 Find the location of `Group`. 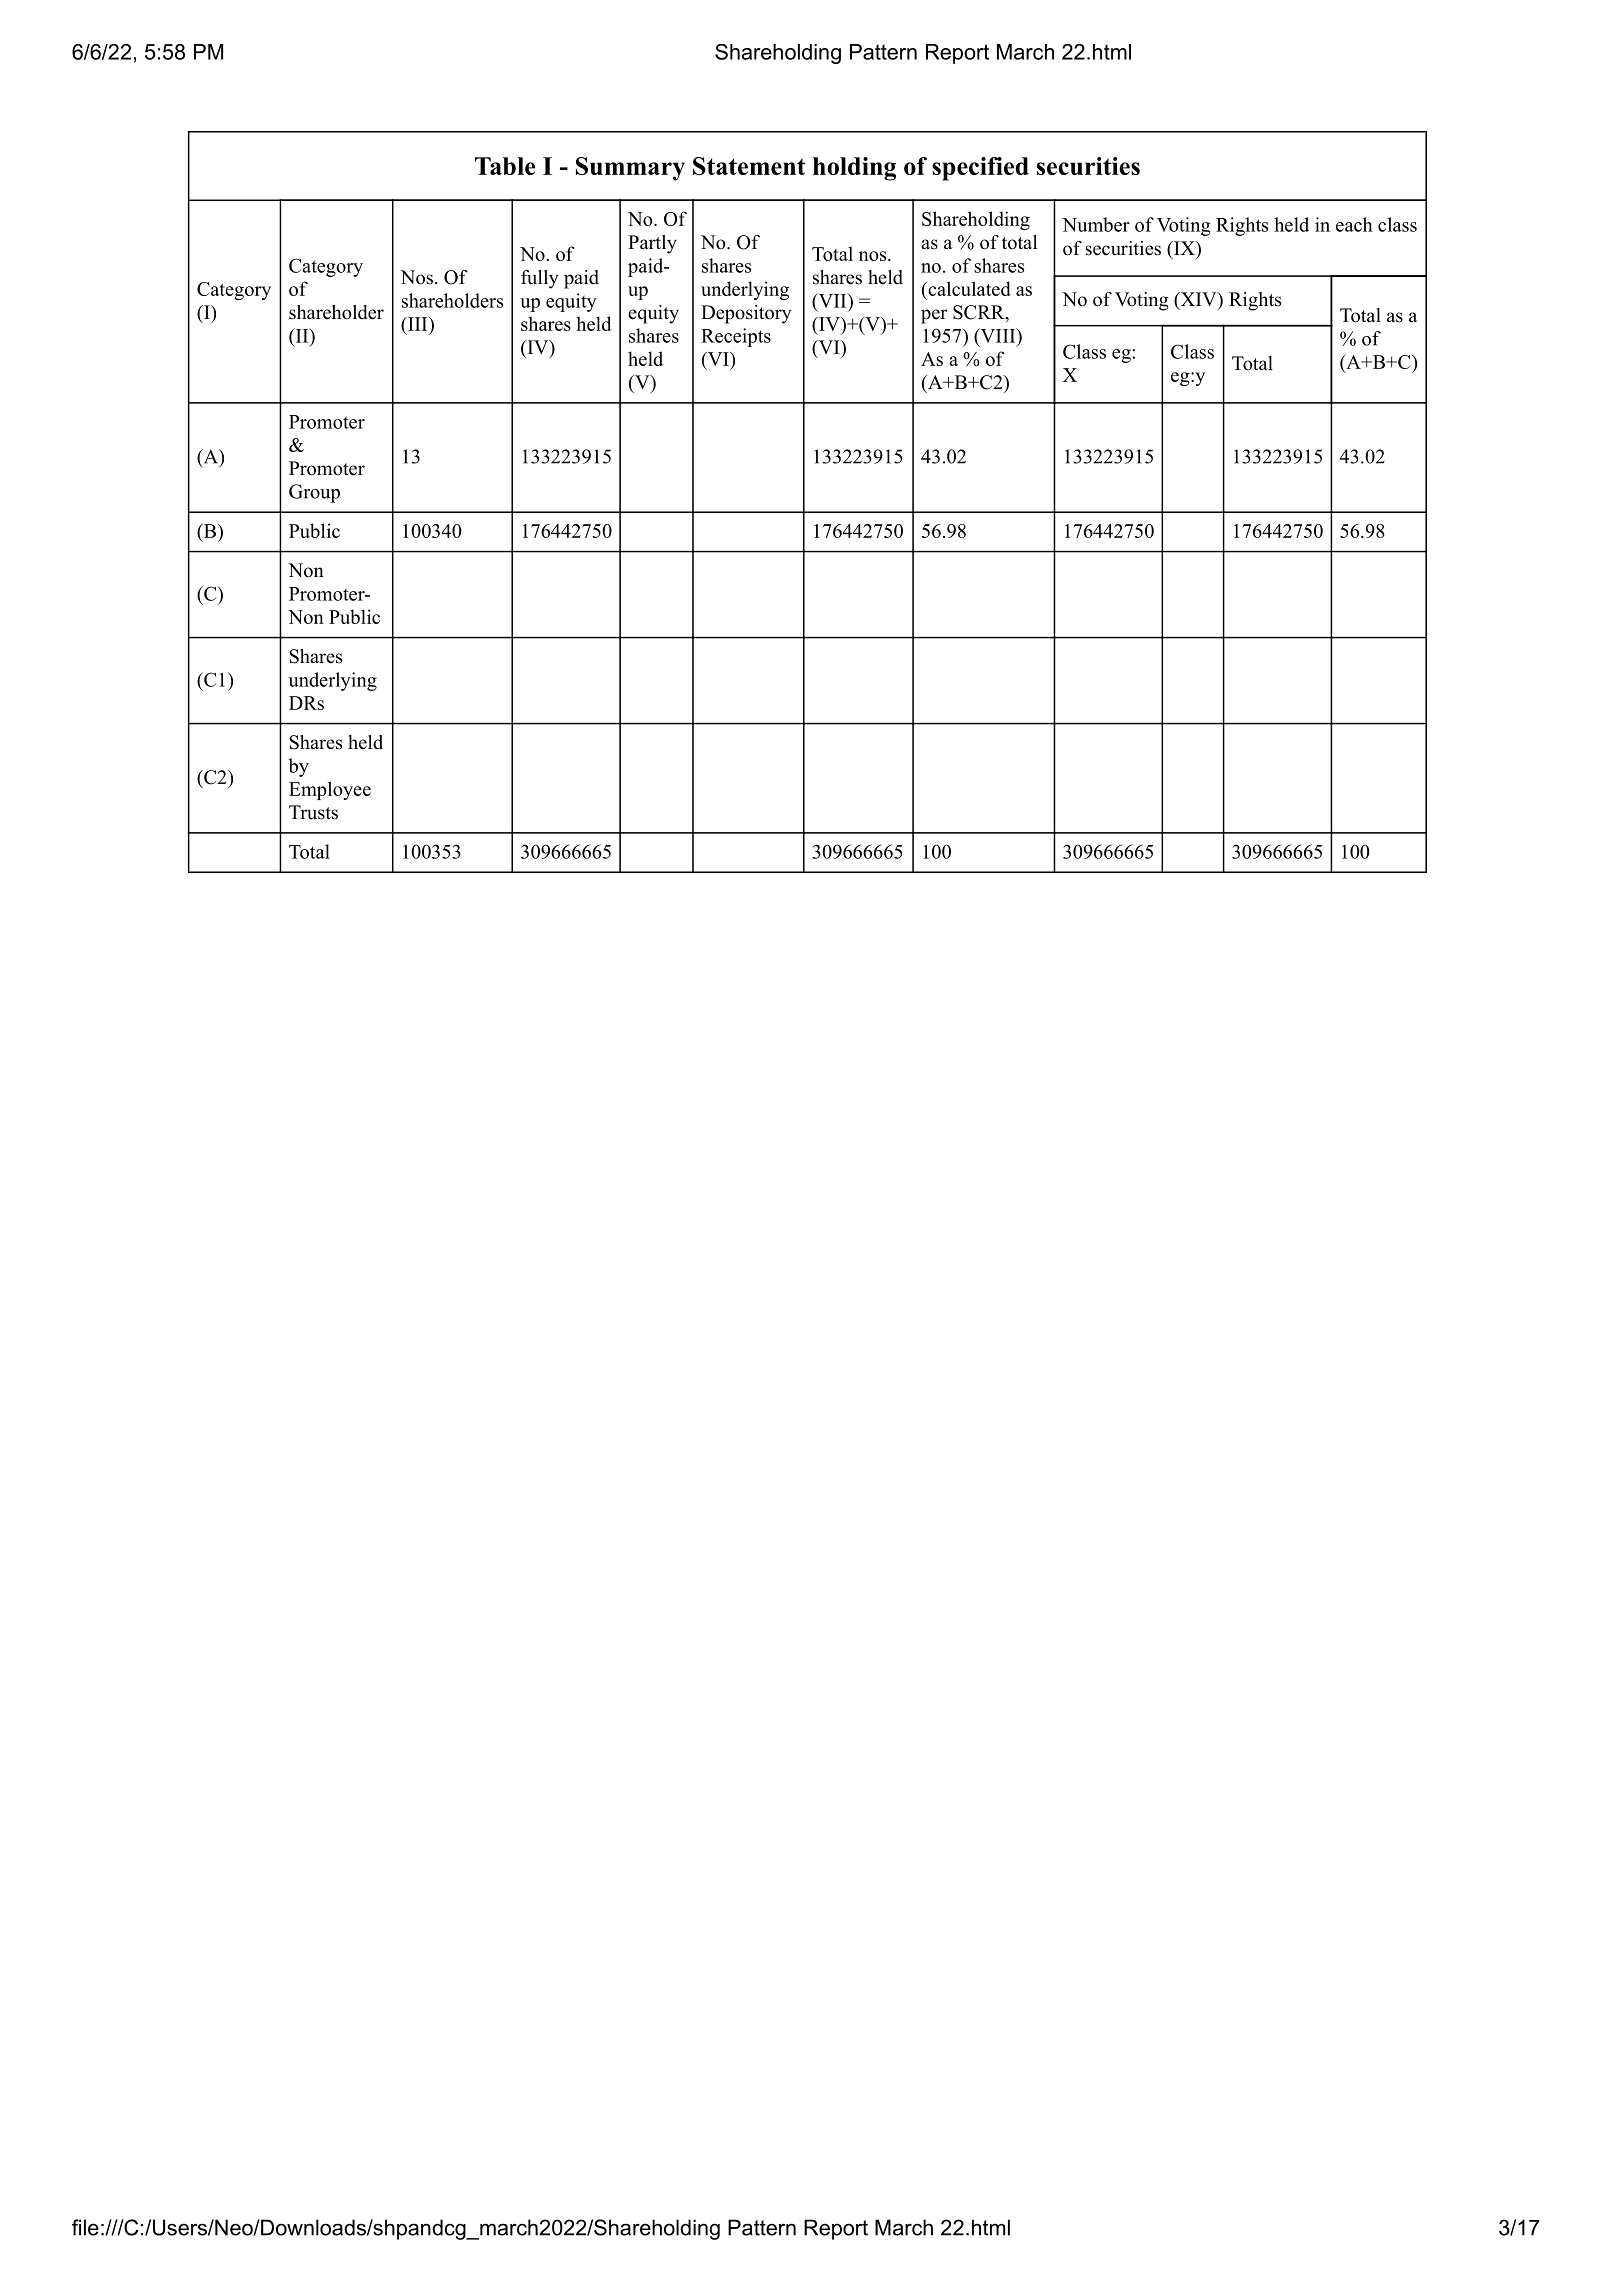

Group is located at coordinates (314, 493).
